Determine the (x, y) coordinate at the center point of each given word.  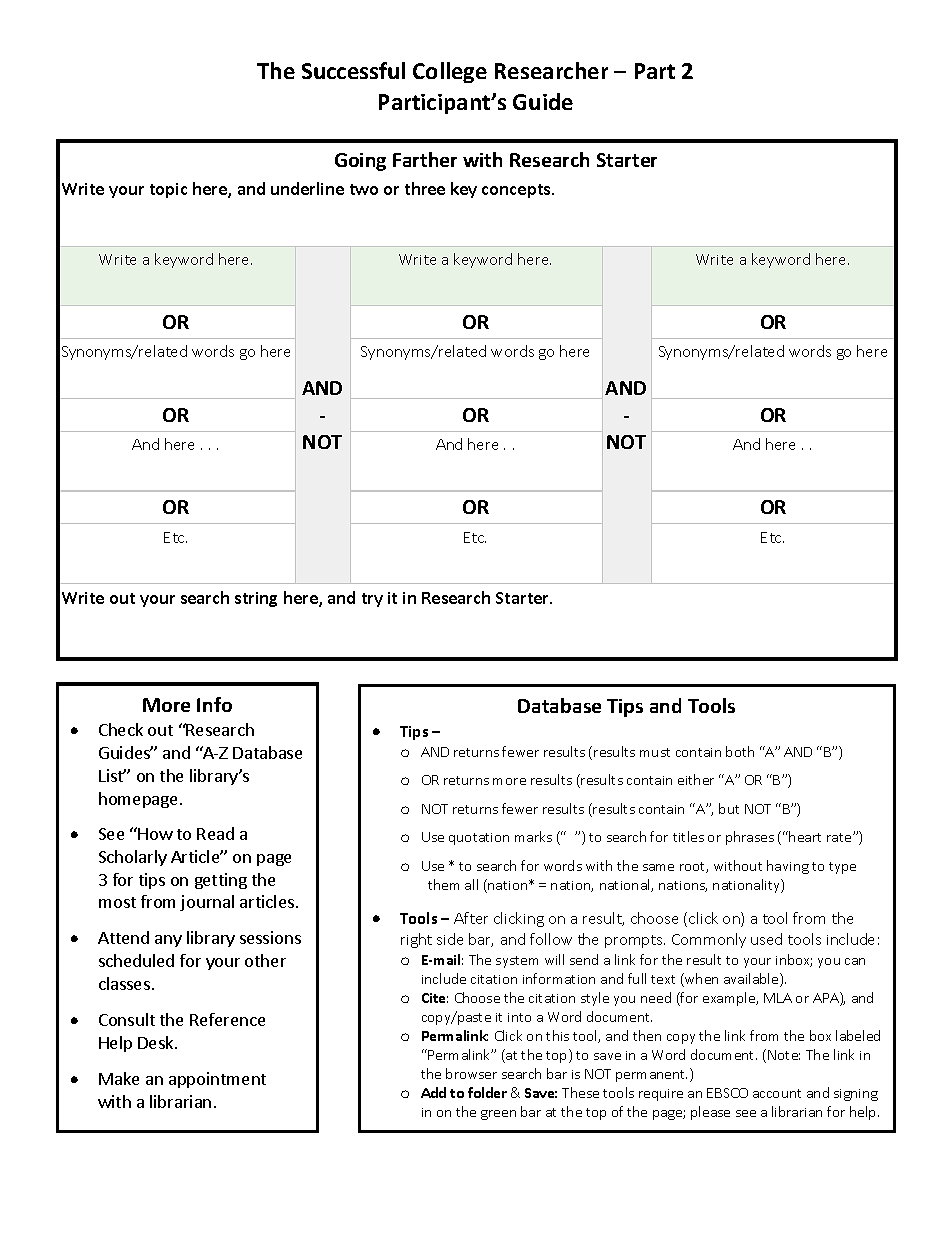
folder (487, 1092)
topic (168, 190)
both (740, 751)
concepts (517, 191)
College (450, 72)
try (372, 600)
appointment (217, 1080)
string (256, 599)
